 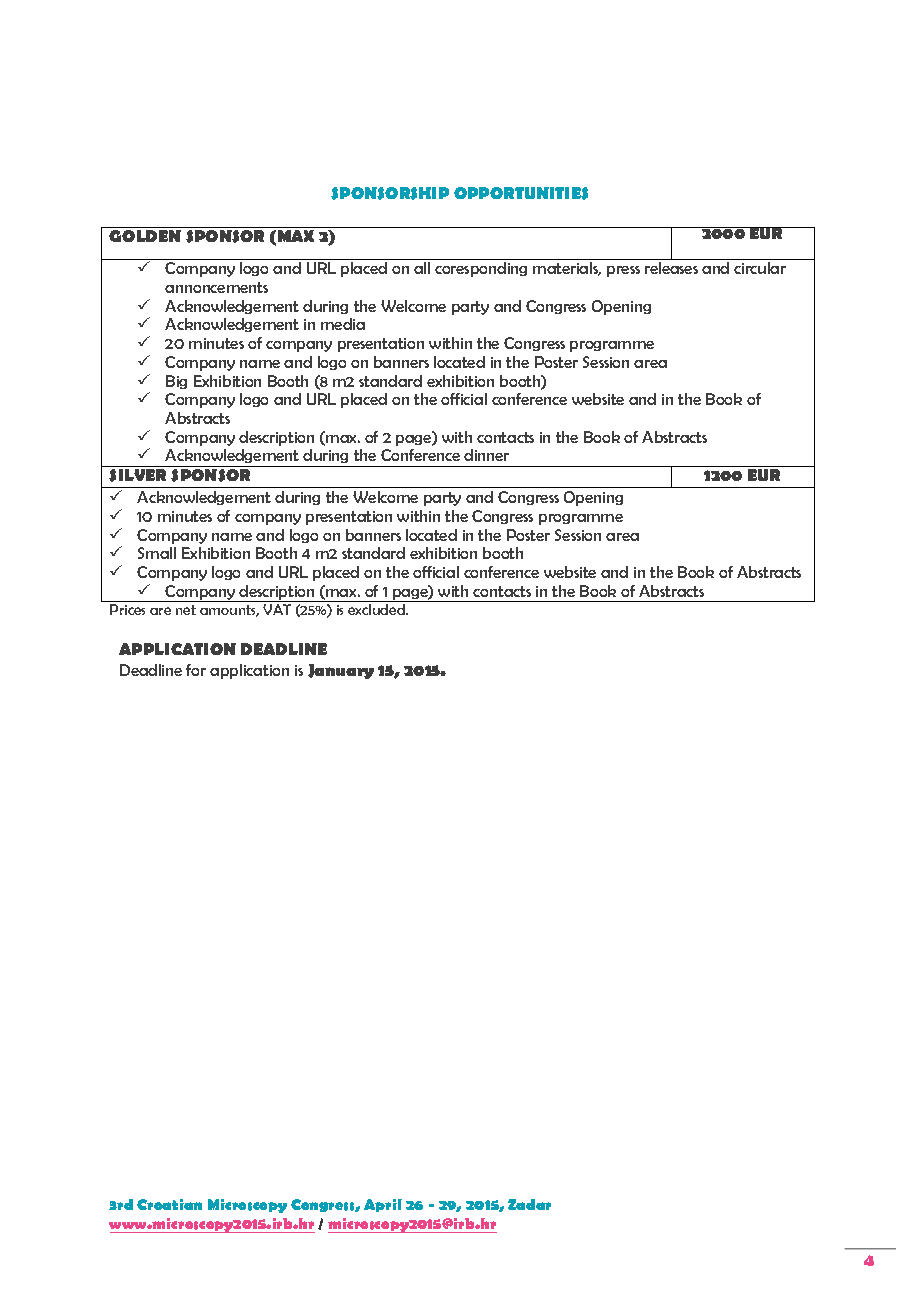 What do you see at coordinates (169, 1204) in the page?
I see `Croatian` at bounding box center [169, 1204].
